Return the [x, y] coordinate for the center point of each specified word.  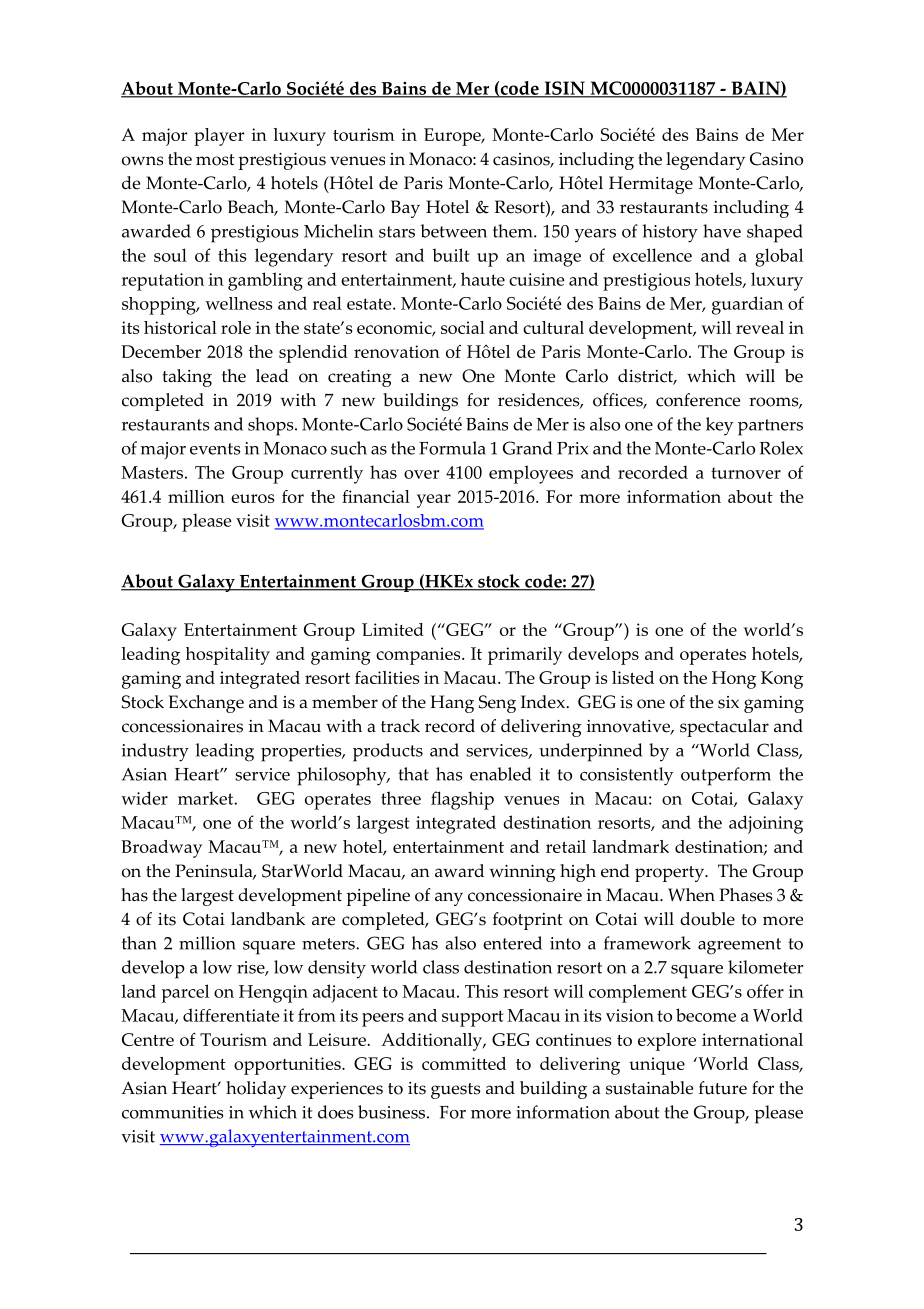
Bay [405, 209]
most [215, 160]
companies [419, 656]
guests [456, 1091]
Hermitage [651, 185]
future [723, 1088]
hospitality [228, 656]
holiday [256, 1090]
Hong [734, 680]
